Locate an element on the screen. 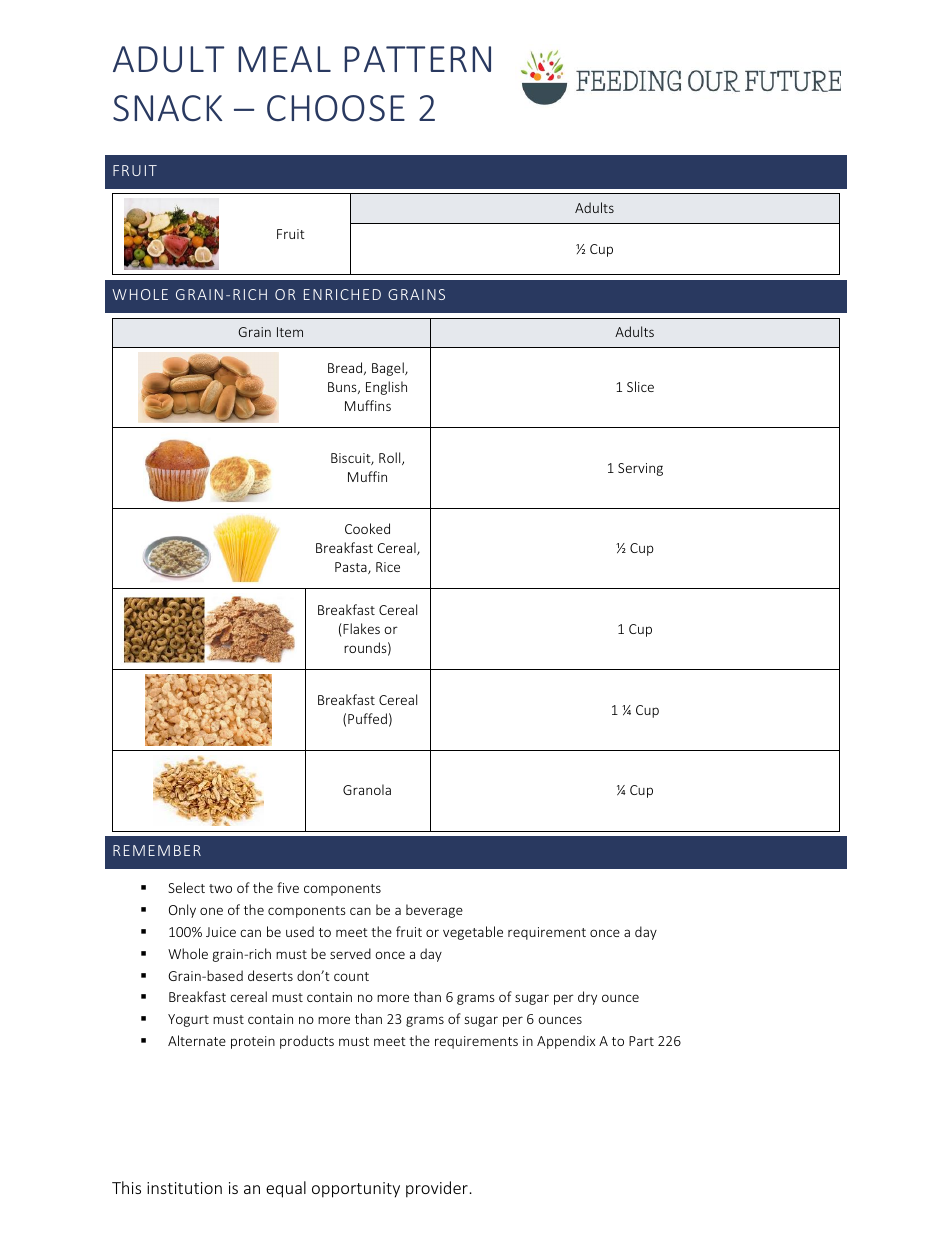  PATTERN is located at coordinates (417, 59).
